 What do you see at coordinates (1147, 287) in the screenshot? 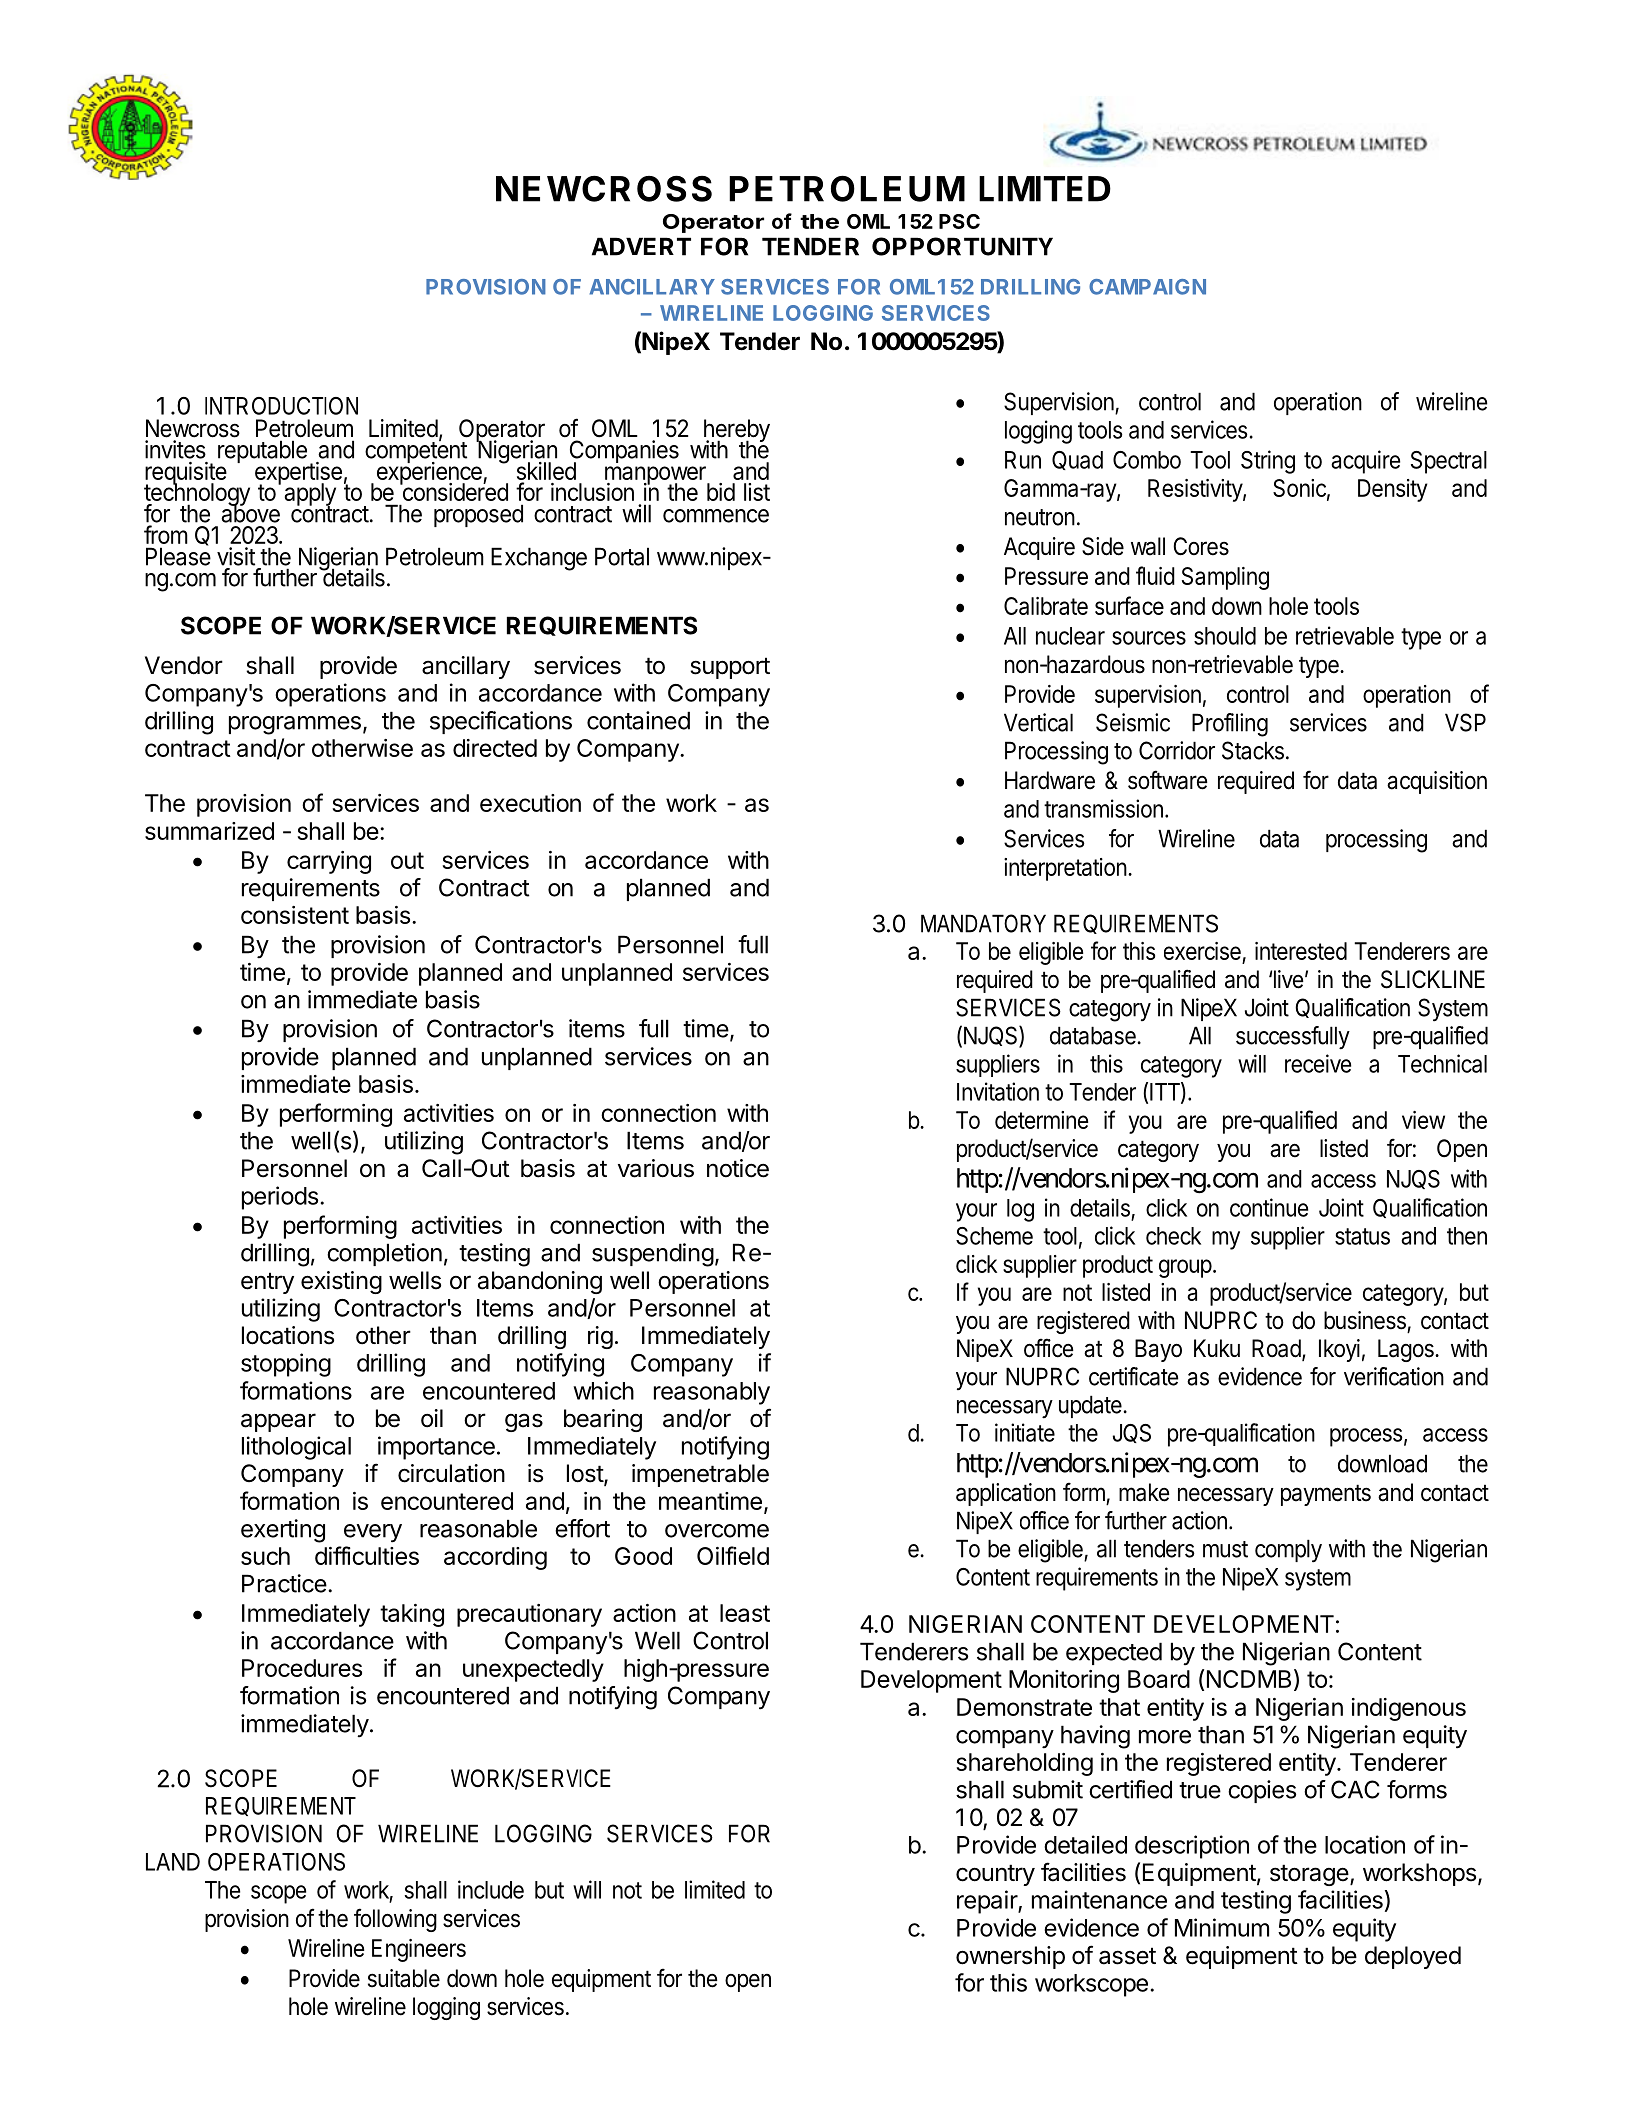
I see `CAMPAIGN` at bounding box center [1147, 287].
